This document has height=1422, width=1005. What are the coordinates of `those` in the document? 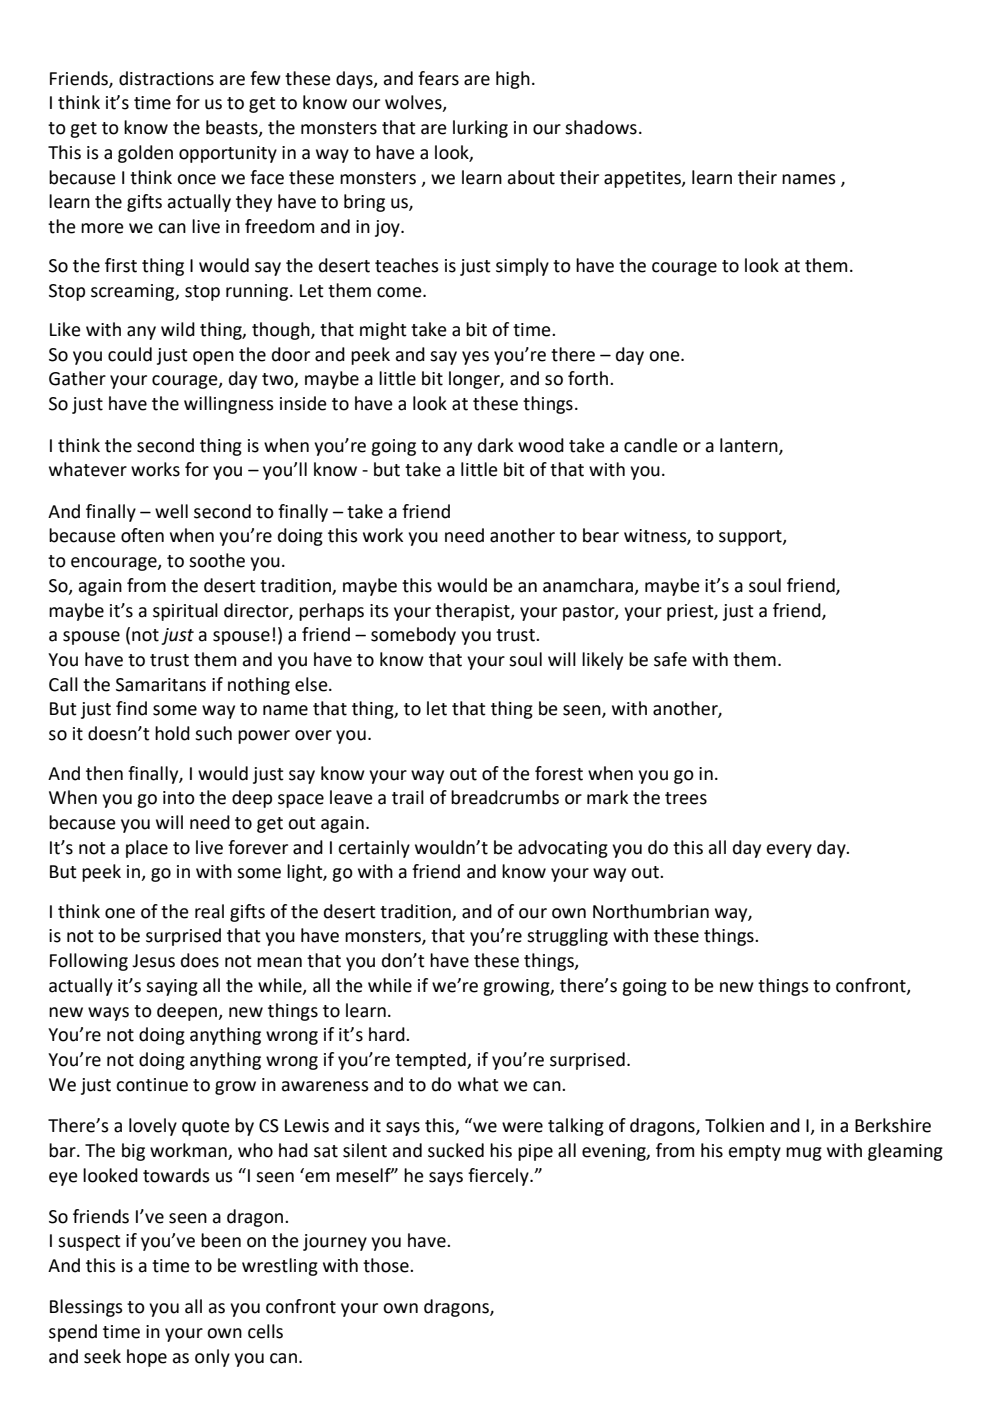 It's located at (387, 1265).
